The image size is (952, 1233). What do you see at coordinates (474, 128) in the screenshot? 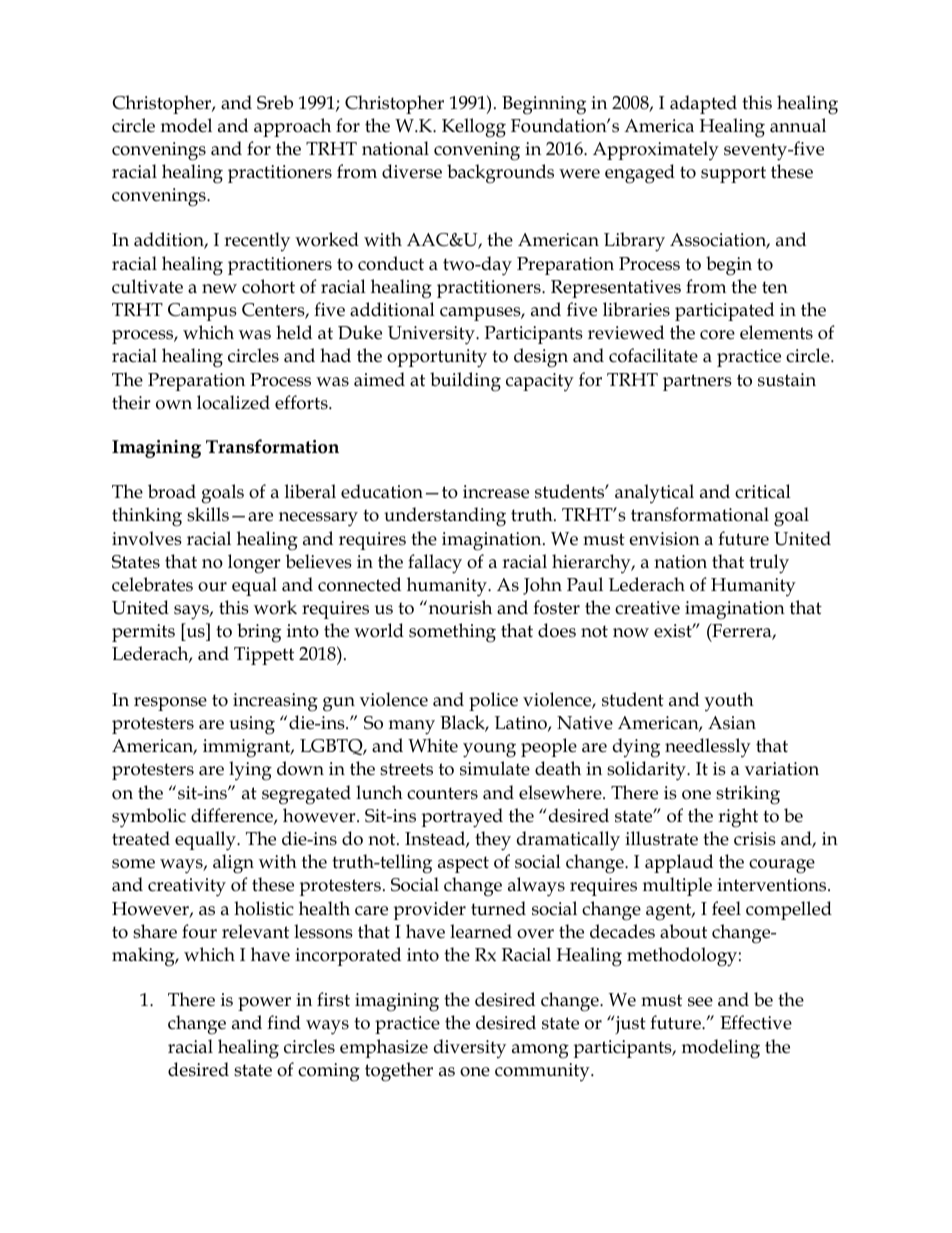
I see `Kellogg` at bounding box center [474, 128].
